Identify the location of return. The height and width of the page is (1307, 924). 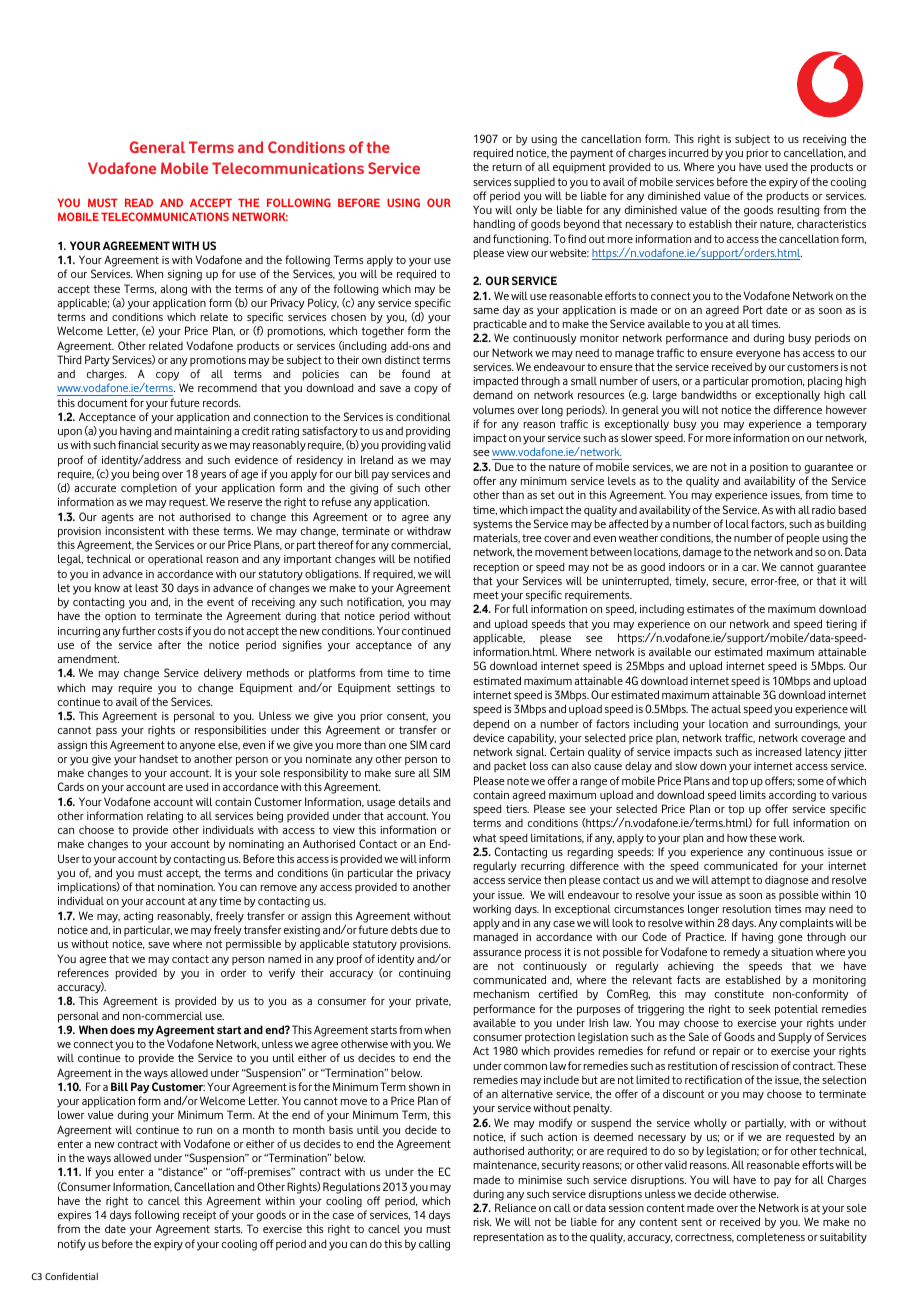
(507, 167).
